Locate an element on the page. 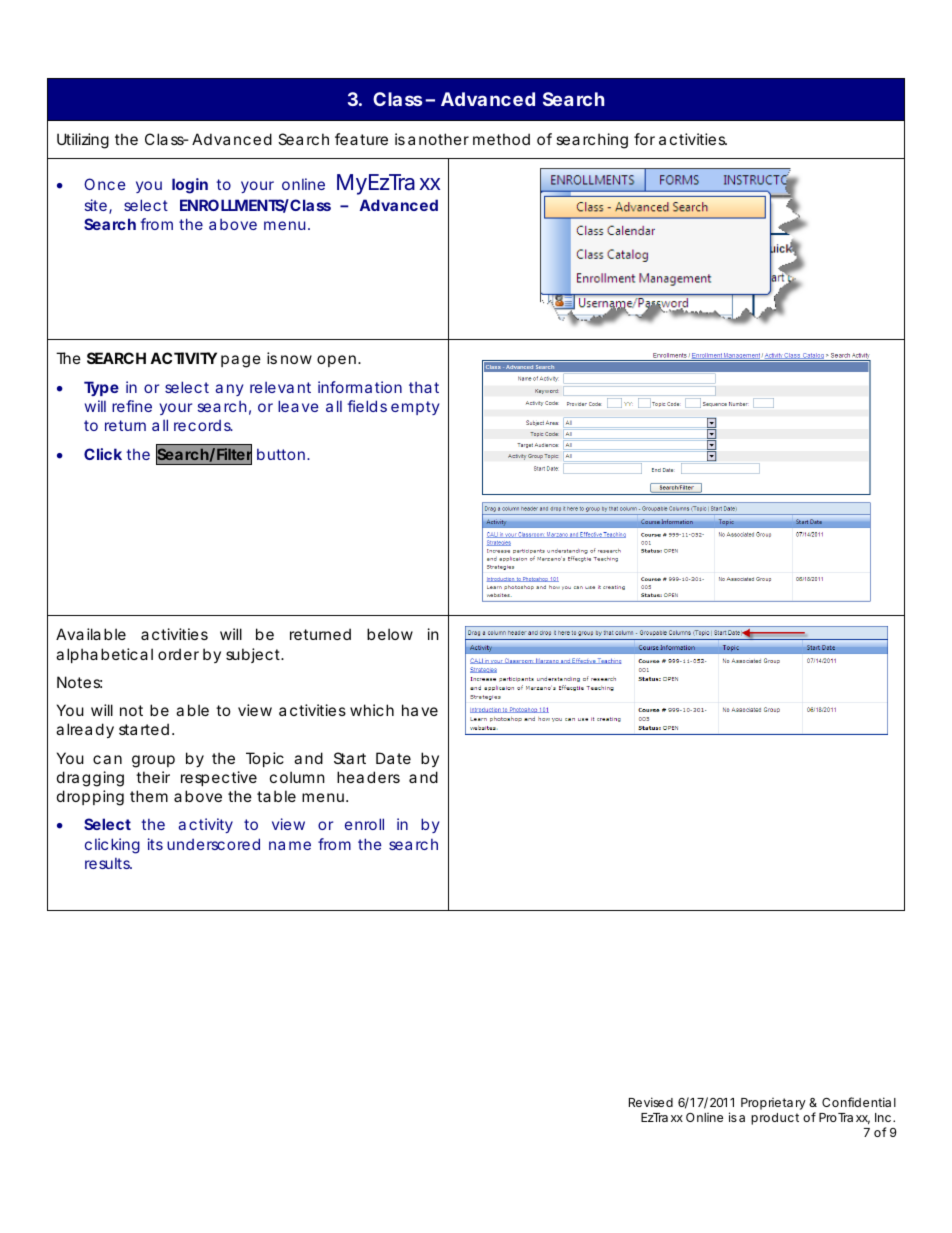  another is located at coordinates (438, 139).
